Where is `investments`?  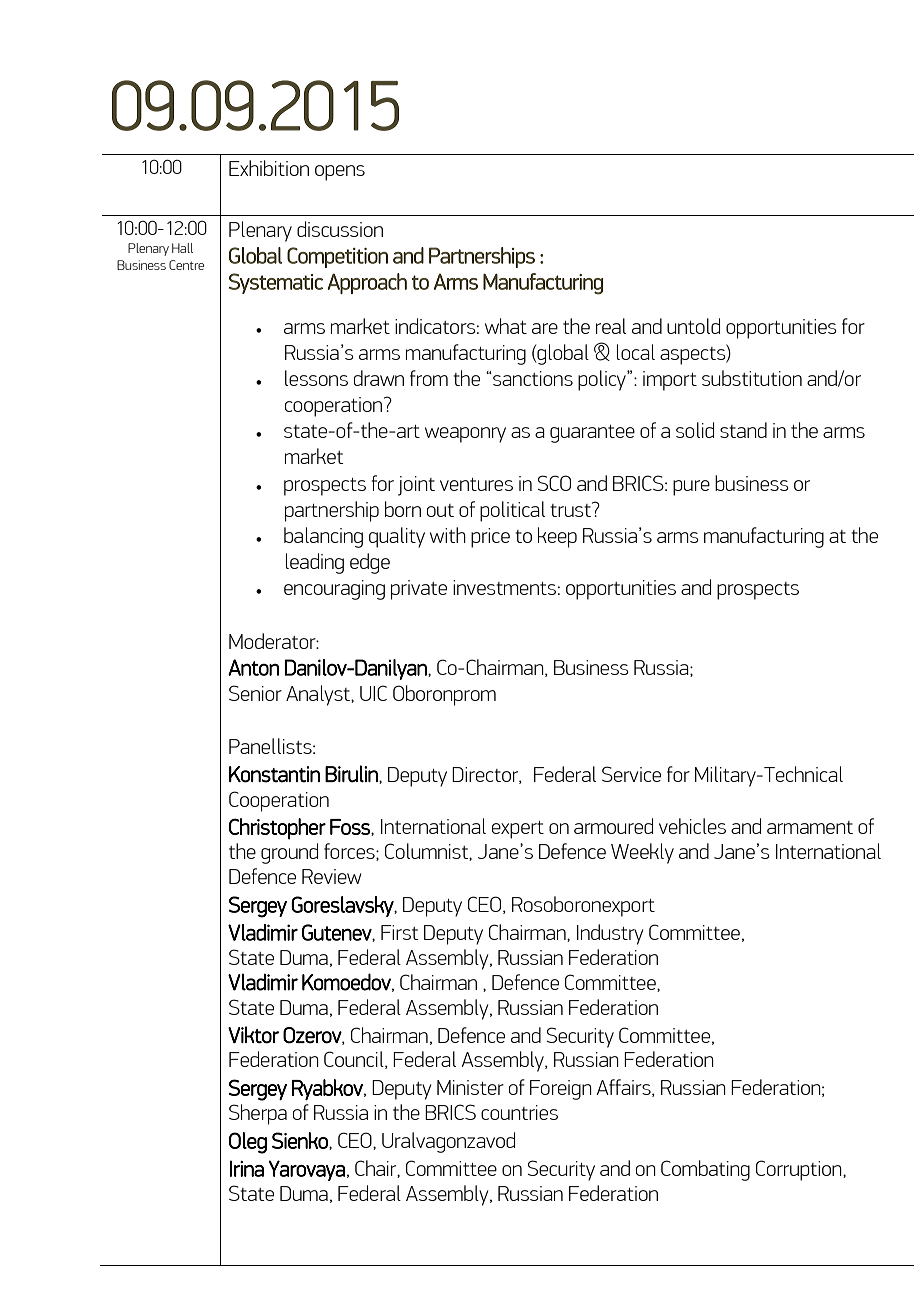 investments is located at coordinates (504, 587).
